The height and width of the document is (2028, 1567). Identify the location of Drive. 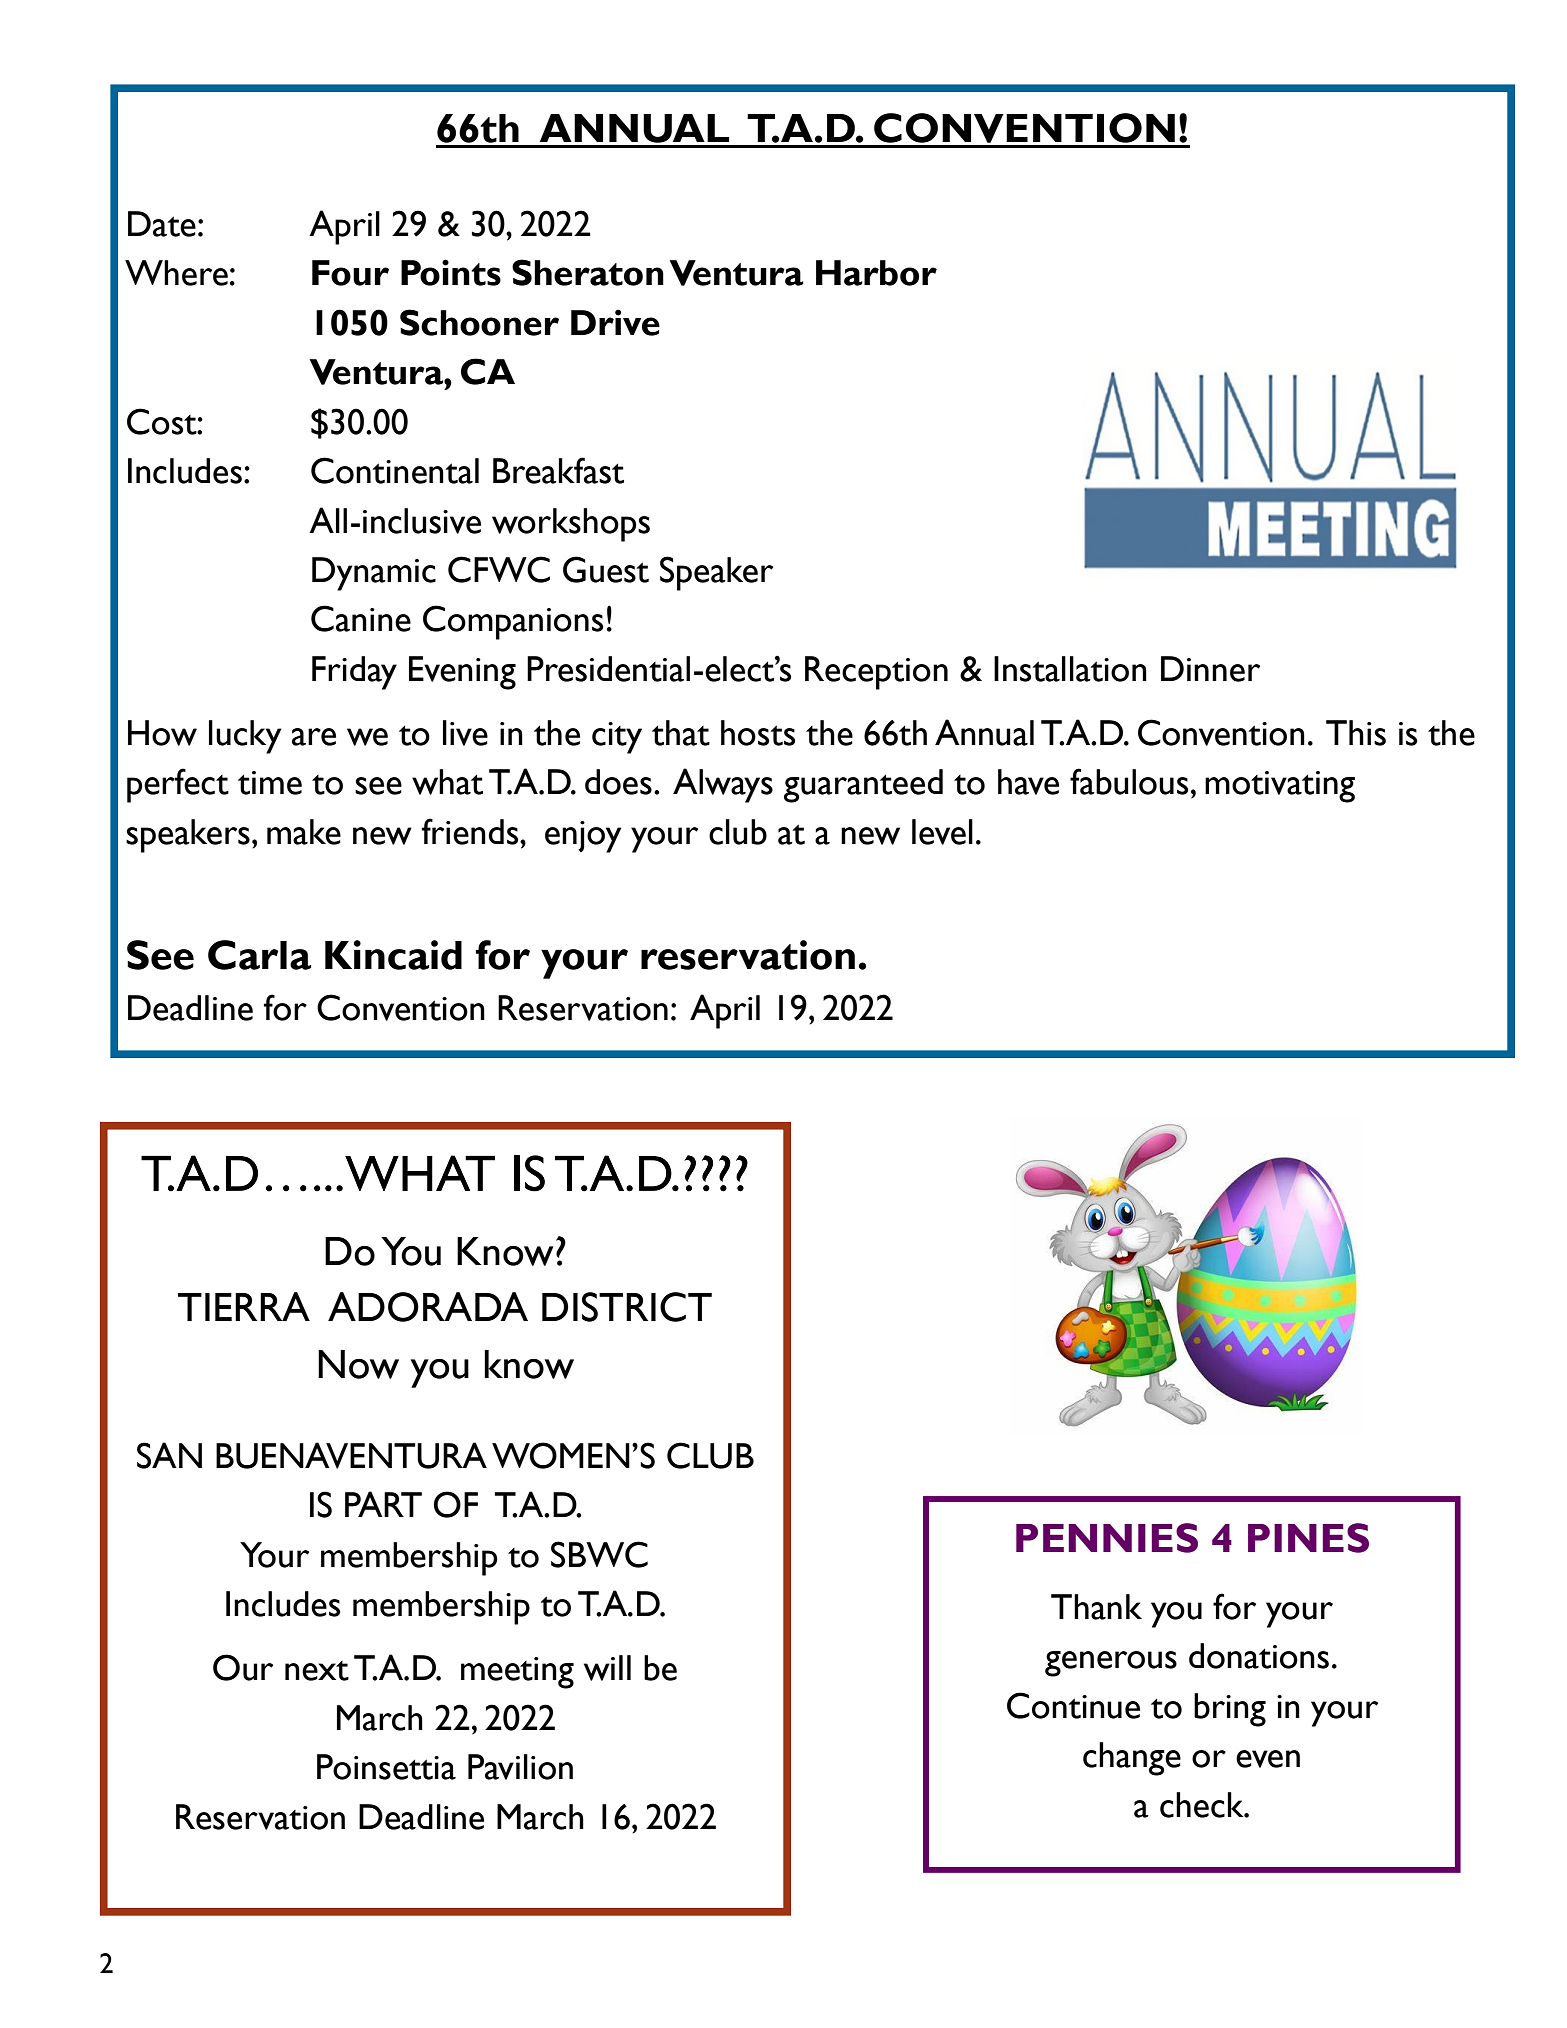
(615, 322).
